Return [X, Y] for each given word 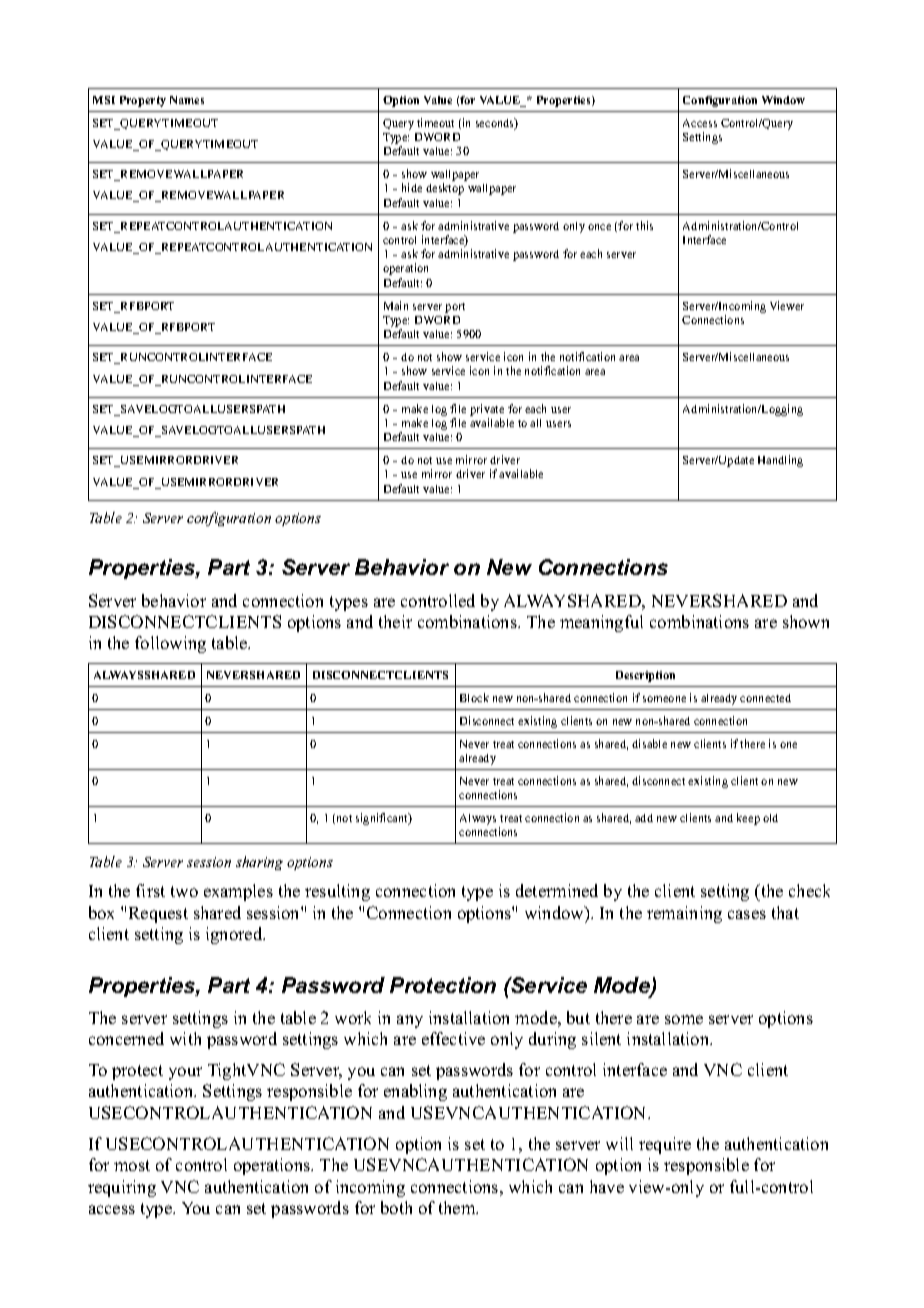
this [644, 225]
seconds [496, 124]
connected [765, 698]
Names [187, 100]
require [665, 1145]
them [458, 1207]
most [132, 1165]
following [170, 644]
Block [474, 697]
